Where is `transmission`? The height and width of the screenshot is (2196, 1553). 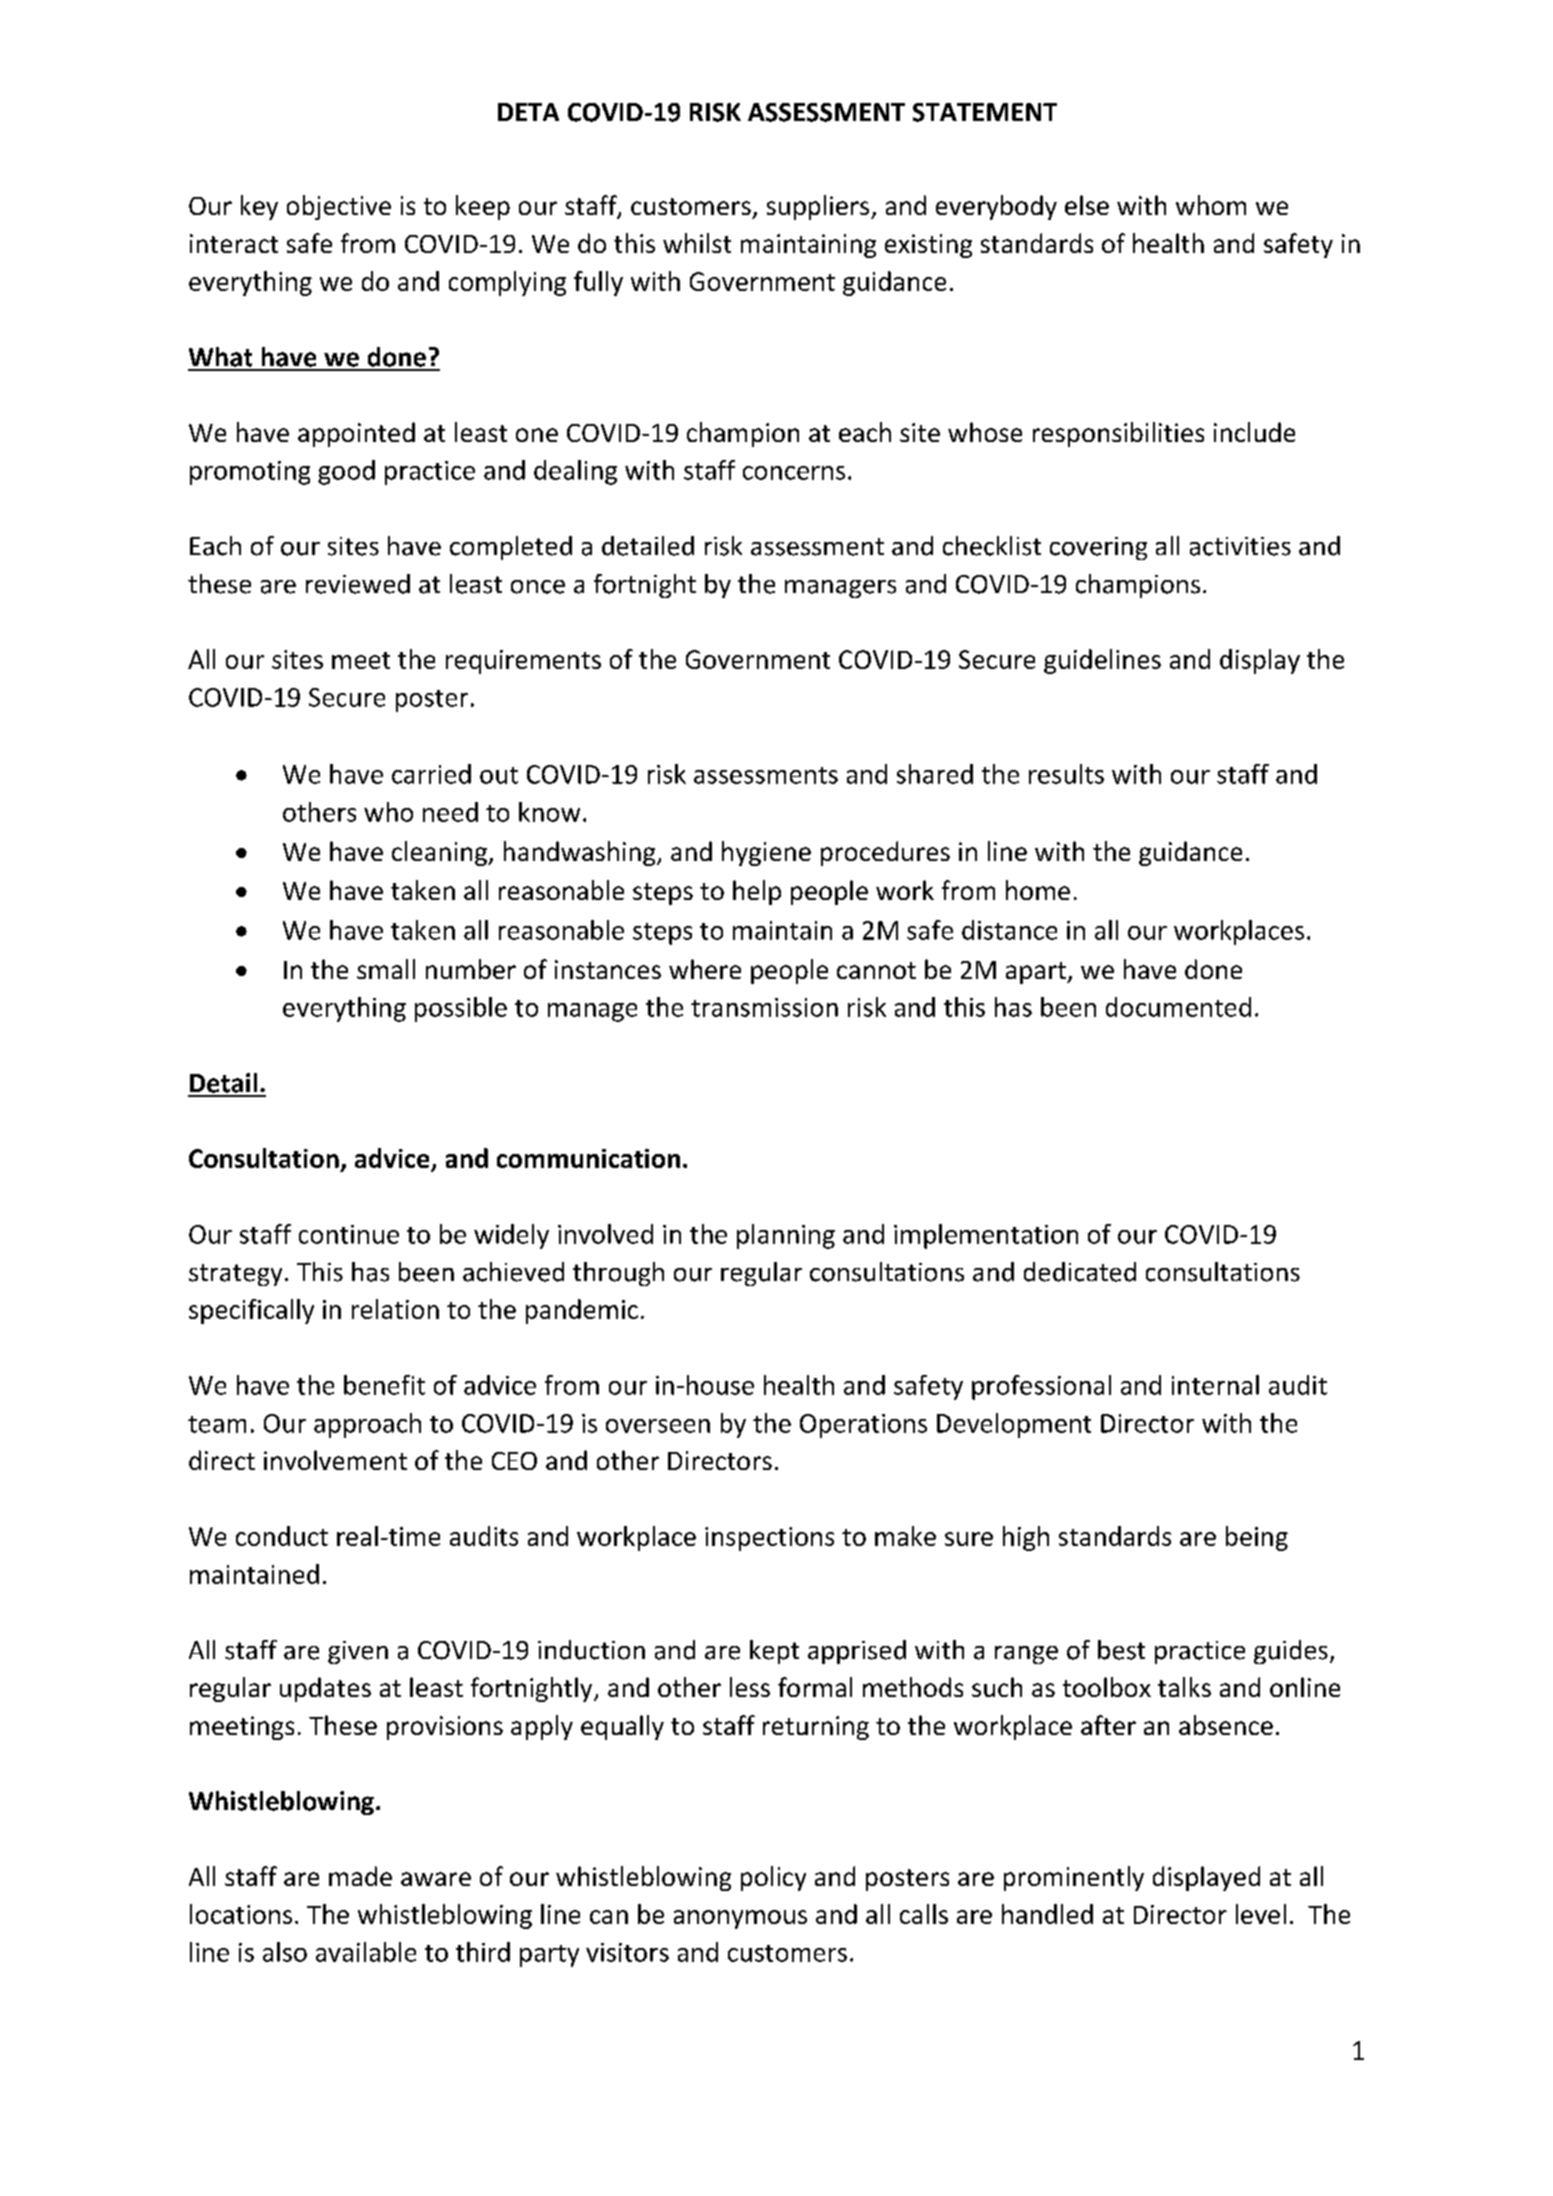
transmission is located at coordinates (764, 1007).
